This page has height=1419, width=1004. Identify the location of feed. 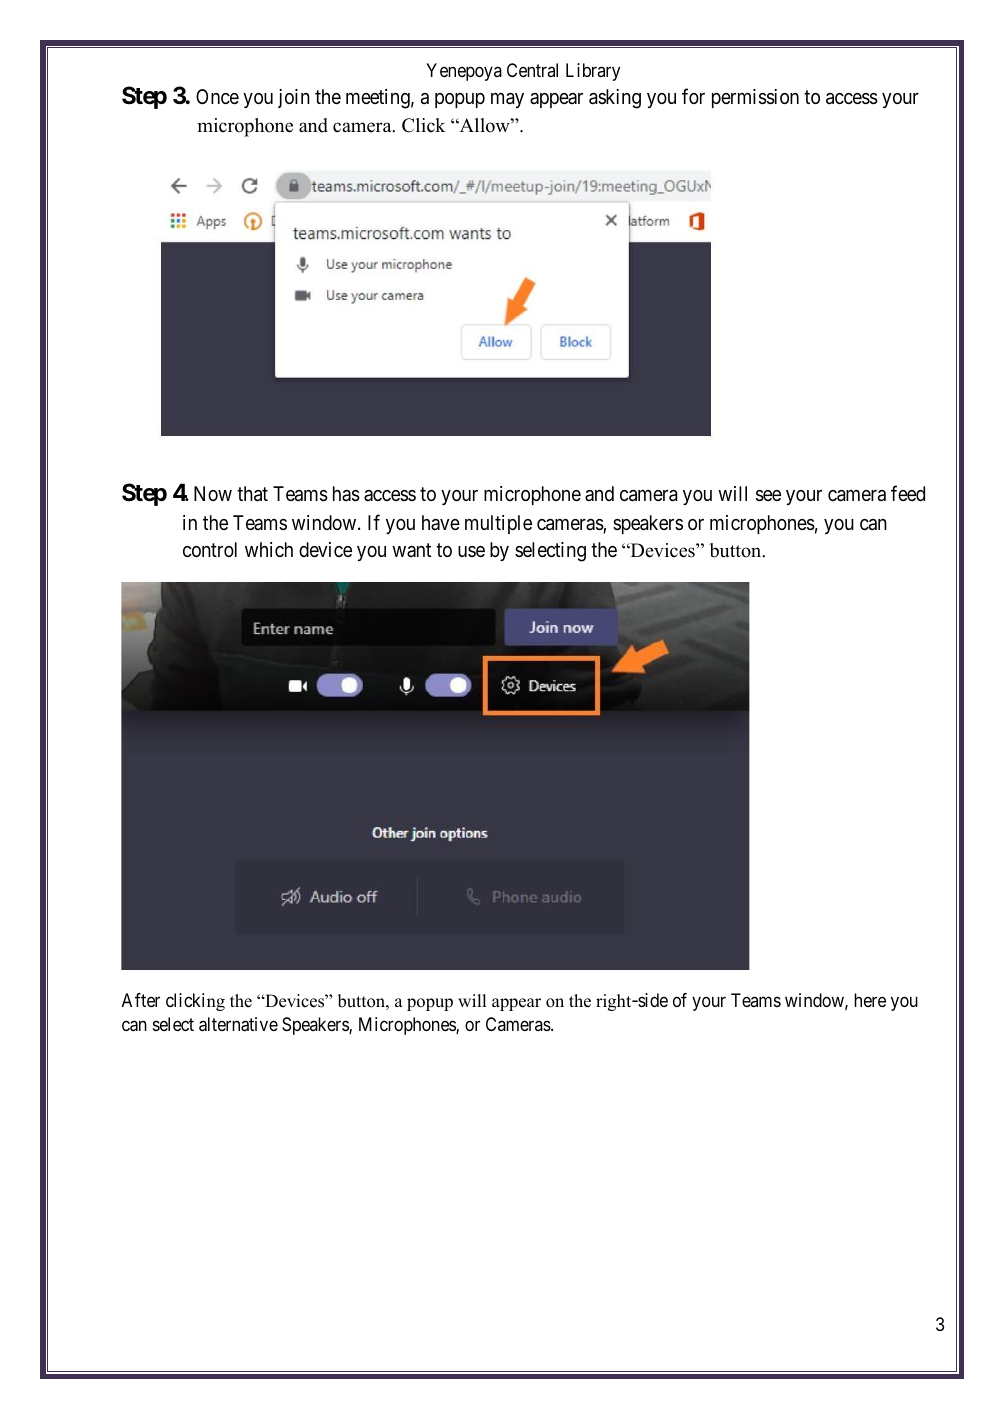
(908, 493).
